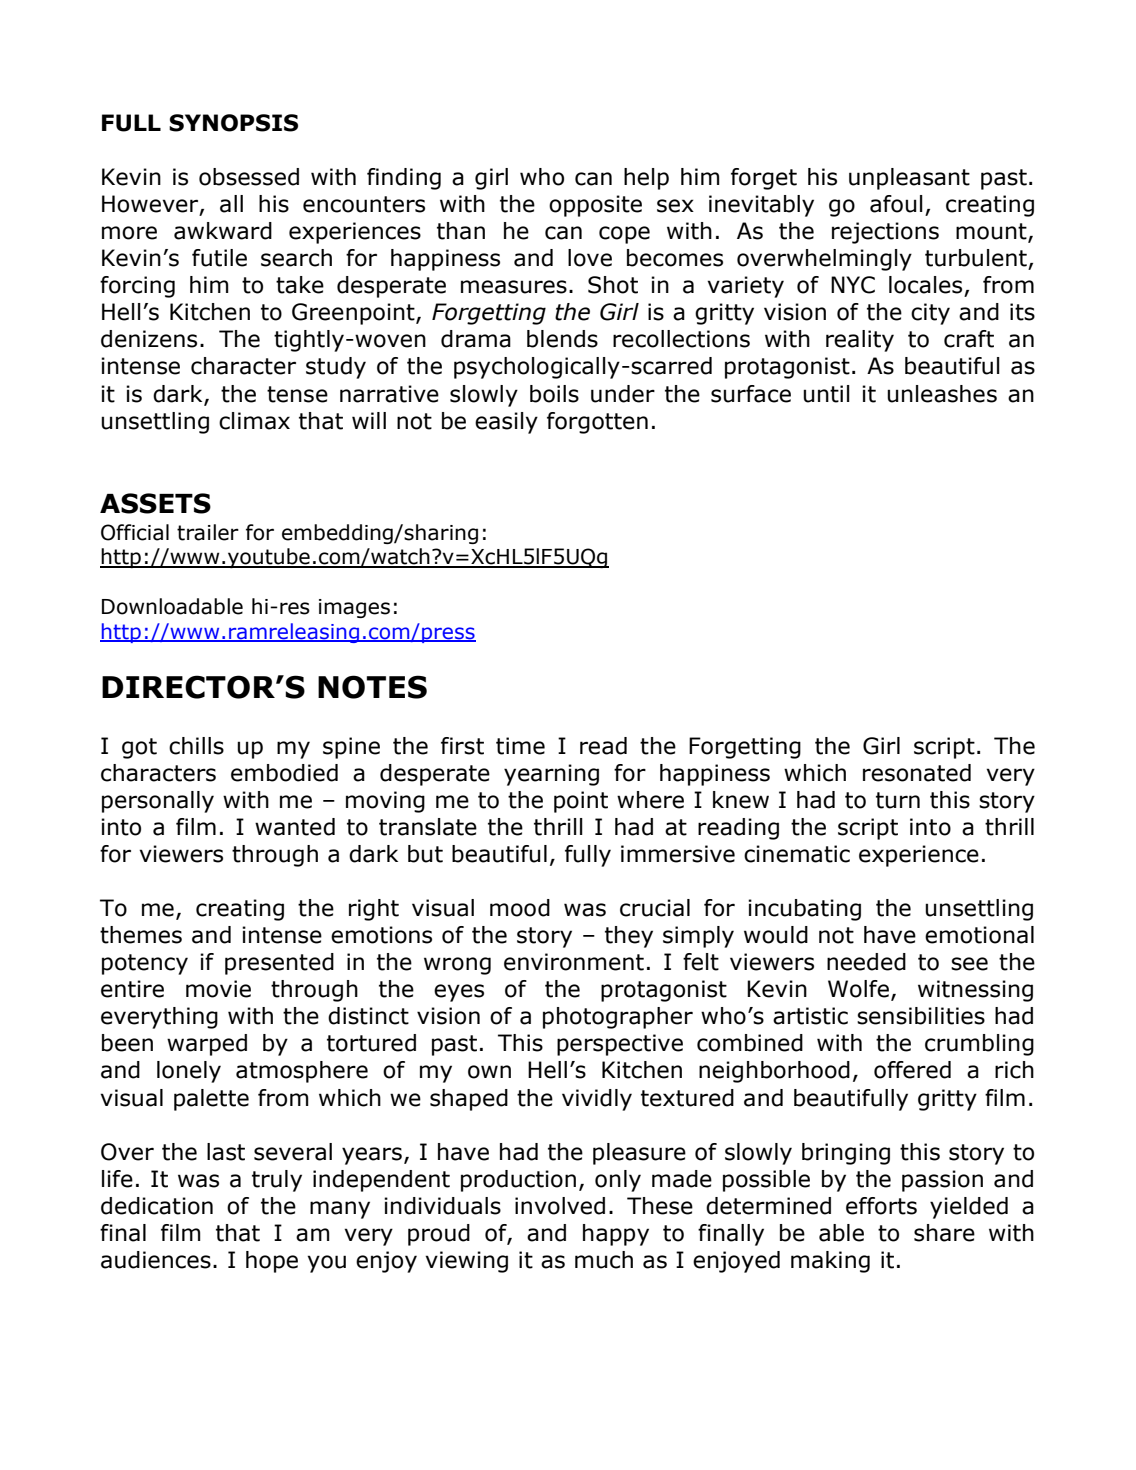  I want to click on turn, so click(898, 800).
